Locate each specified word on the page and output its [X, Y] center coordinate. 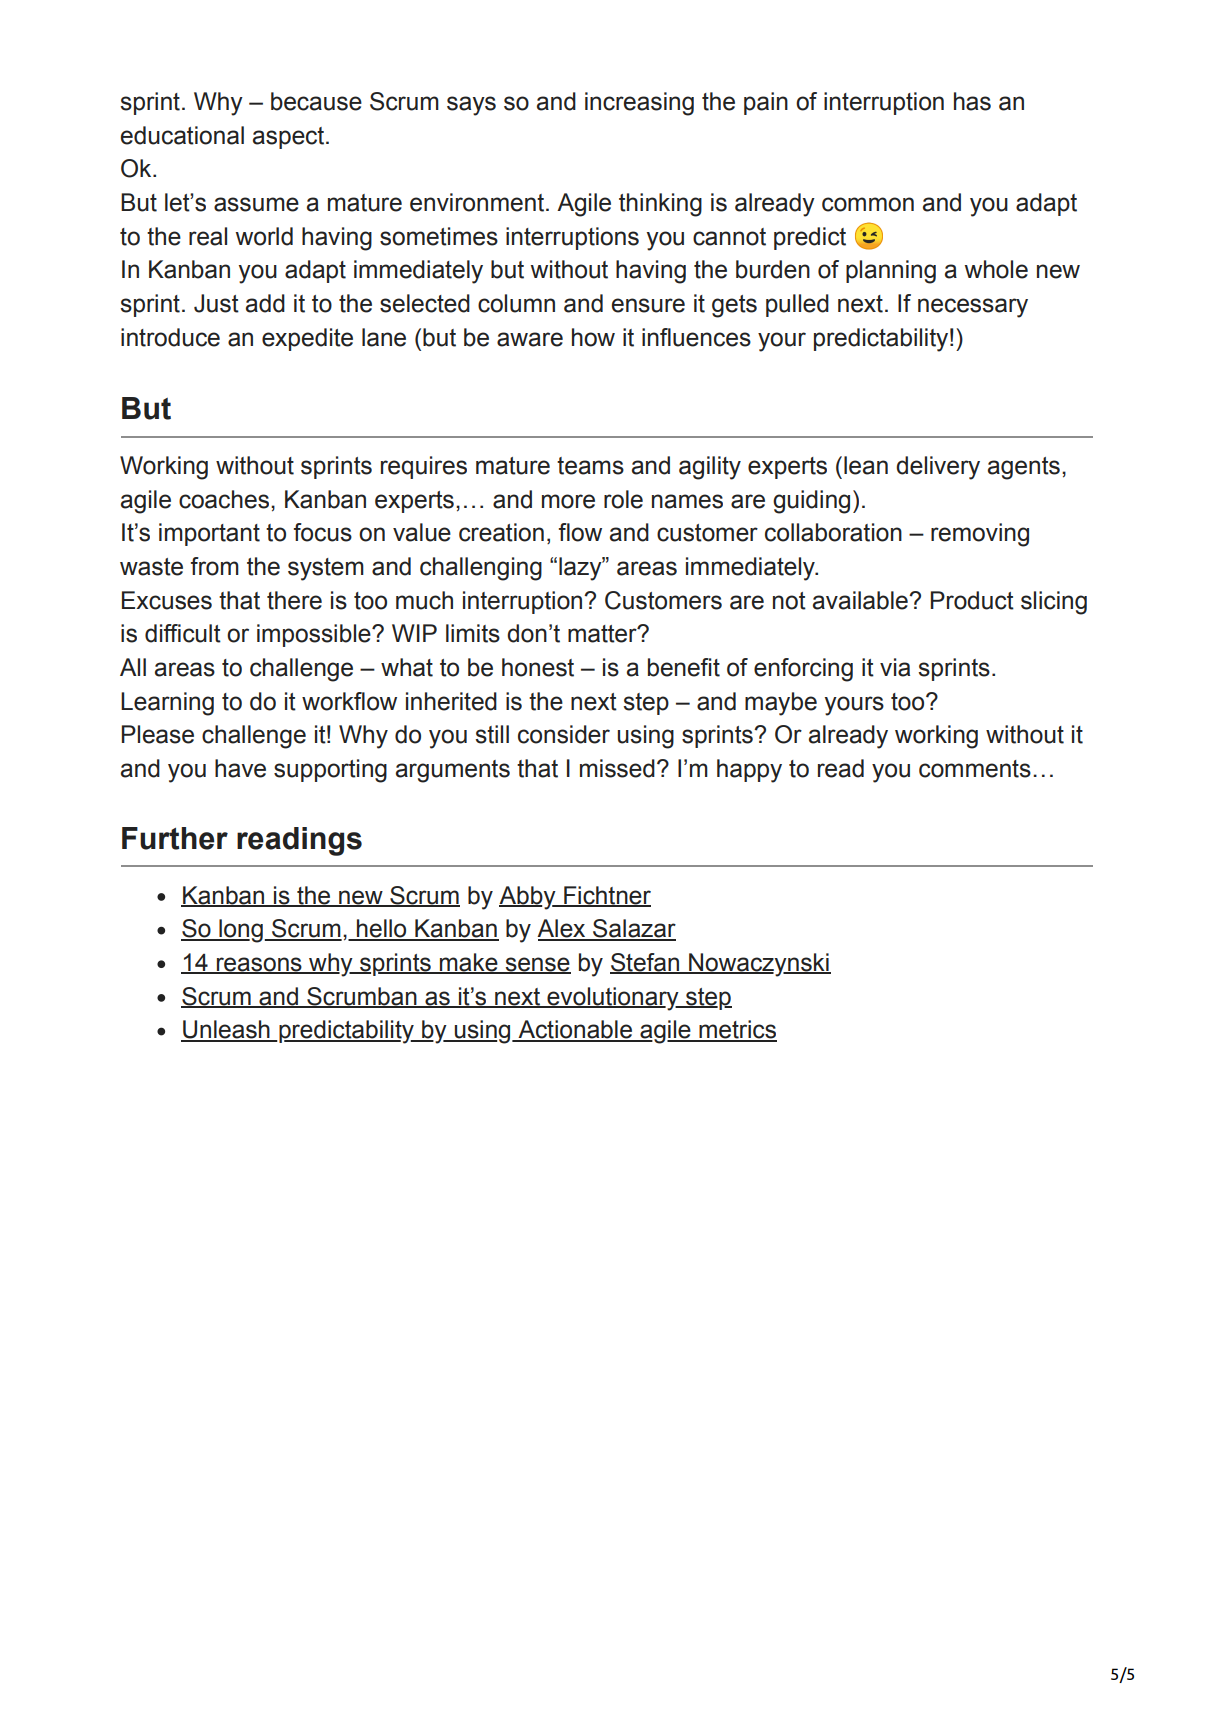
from [215, 566]
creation [501, 532]
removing [980, 535]
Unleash [226, 1030]
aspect [290, 138]
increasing [639, 104]
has [972, 101]
